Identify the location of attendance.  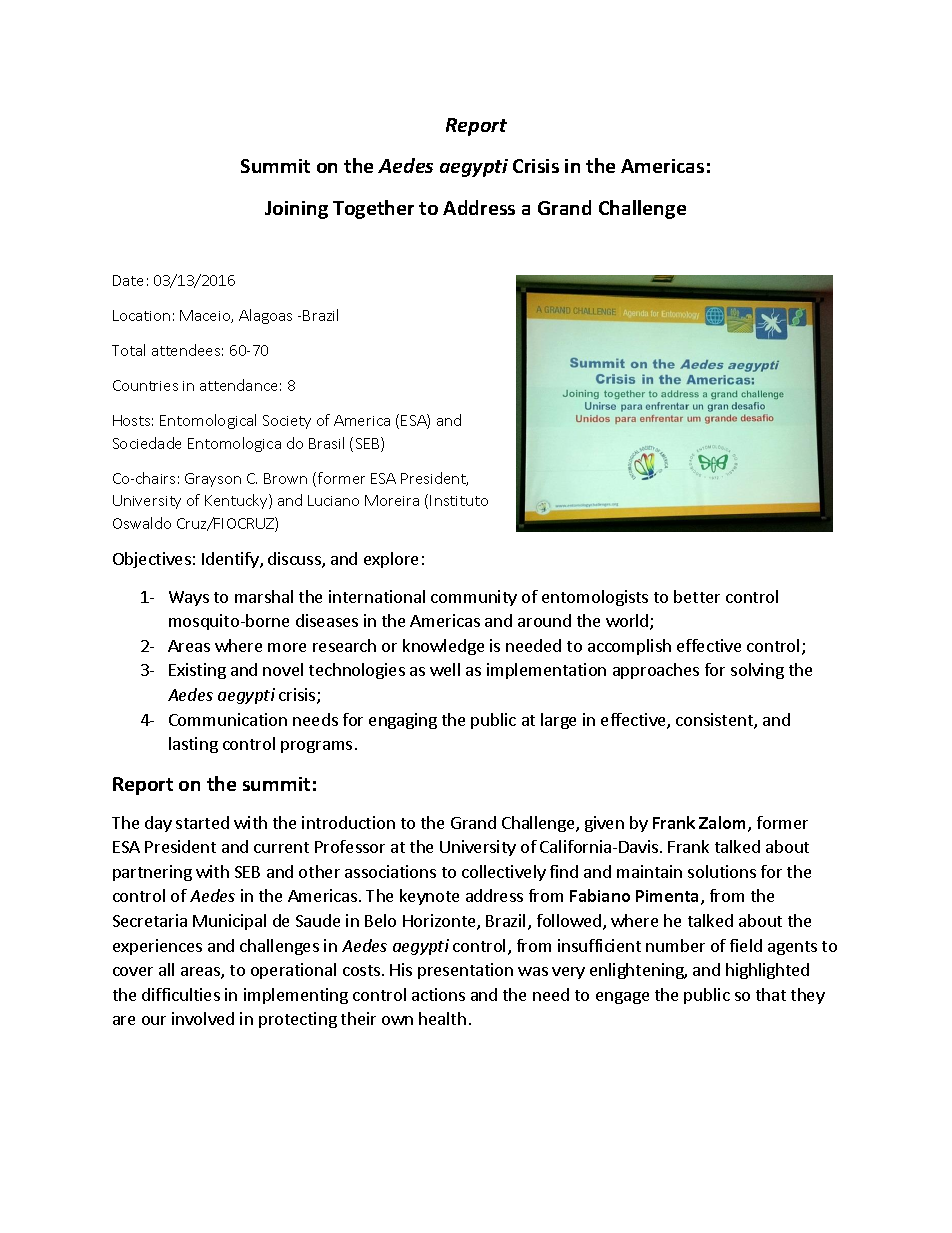
(238, 385).
